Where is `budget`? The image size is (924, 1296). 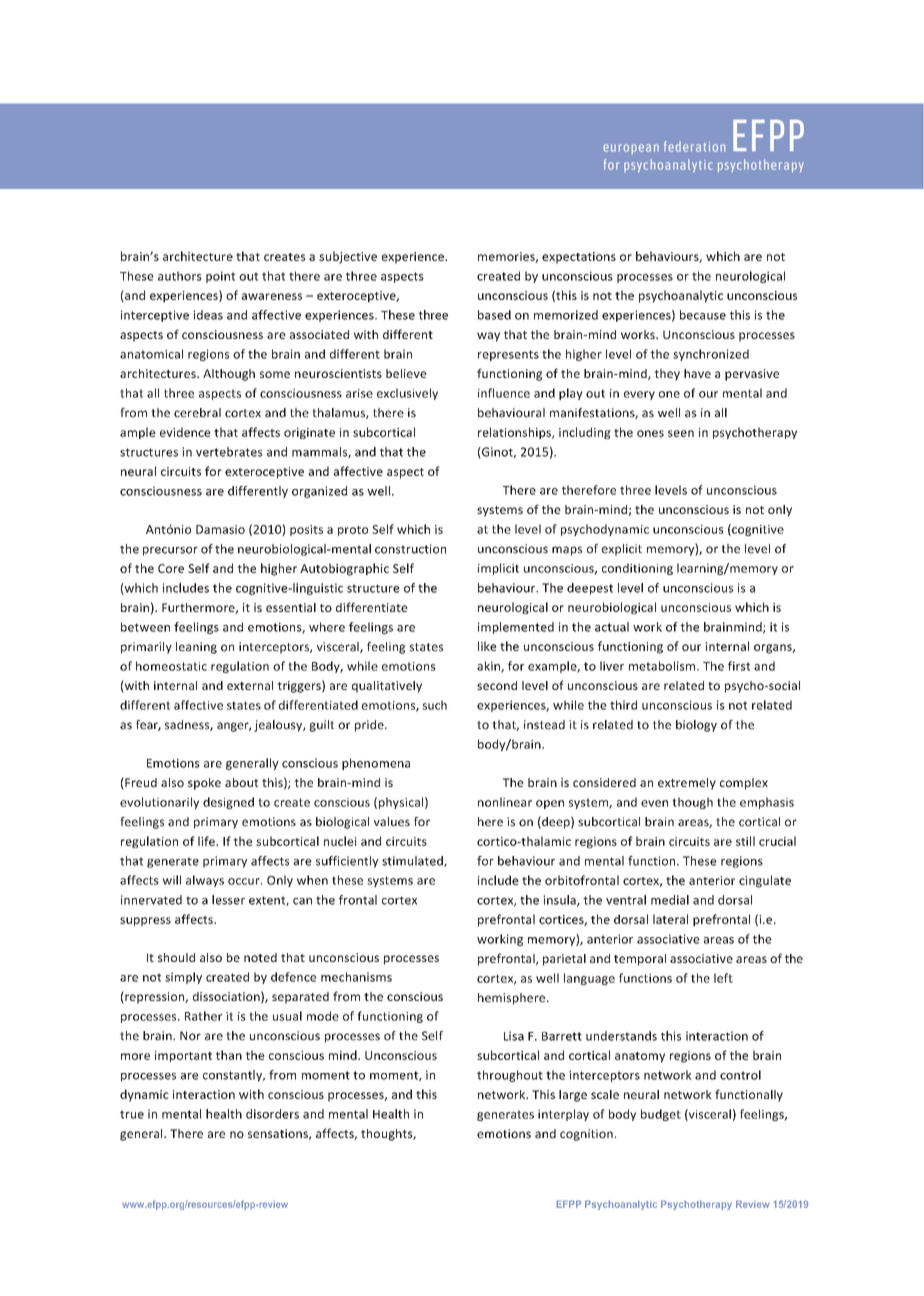 budget is located at coordinates (661, 1115).
